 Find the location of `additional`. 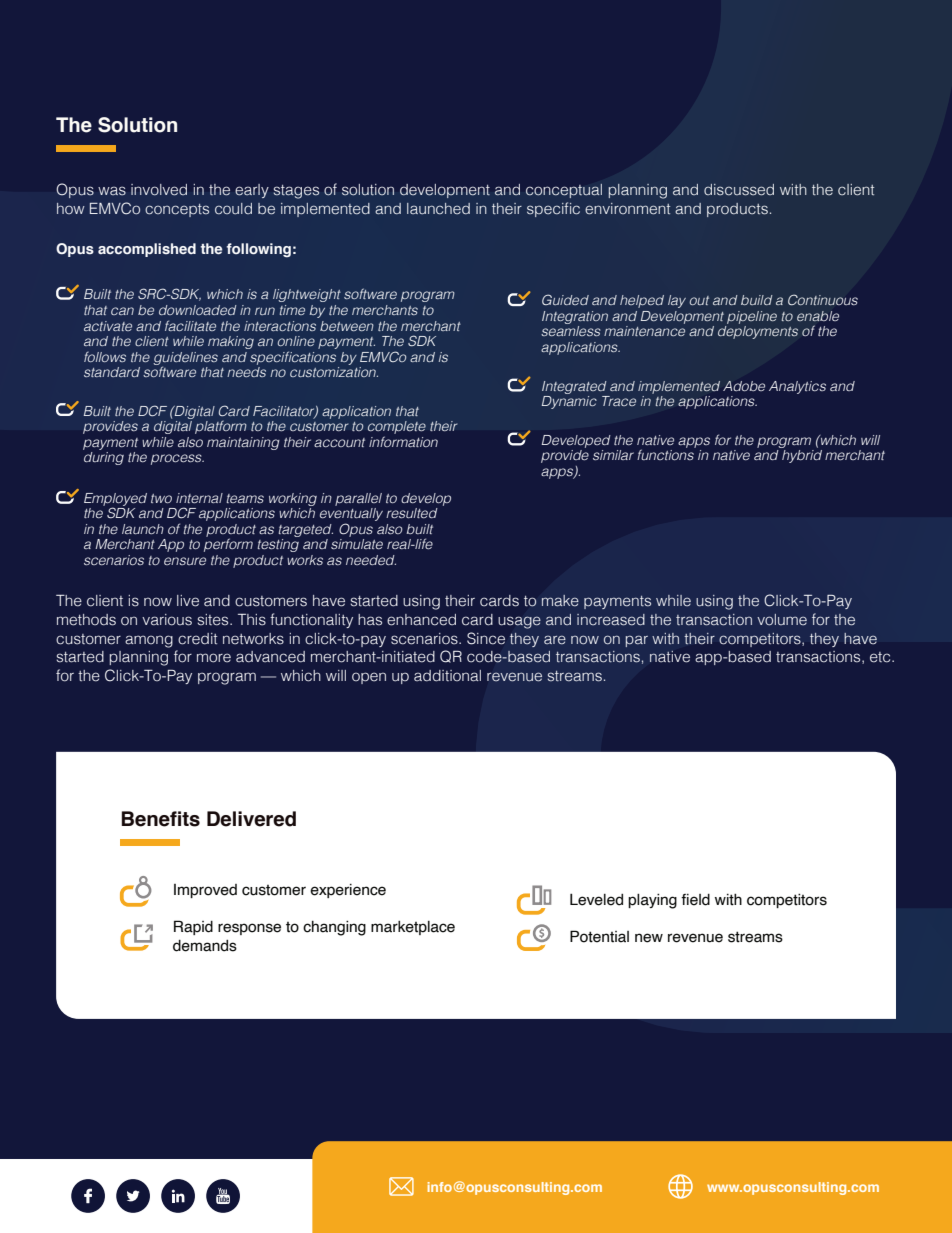

additional is located at coordinates (447, 676).
